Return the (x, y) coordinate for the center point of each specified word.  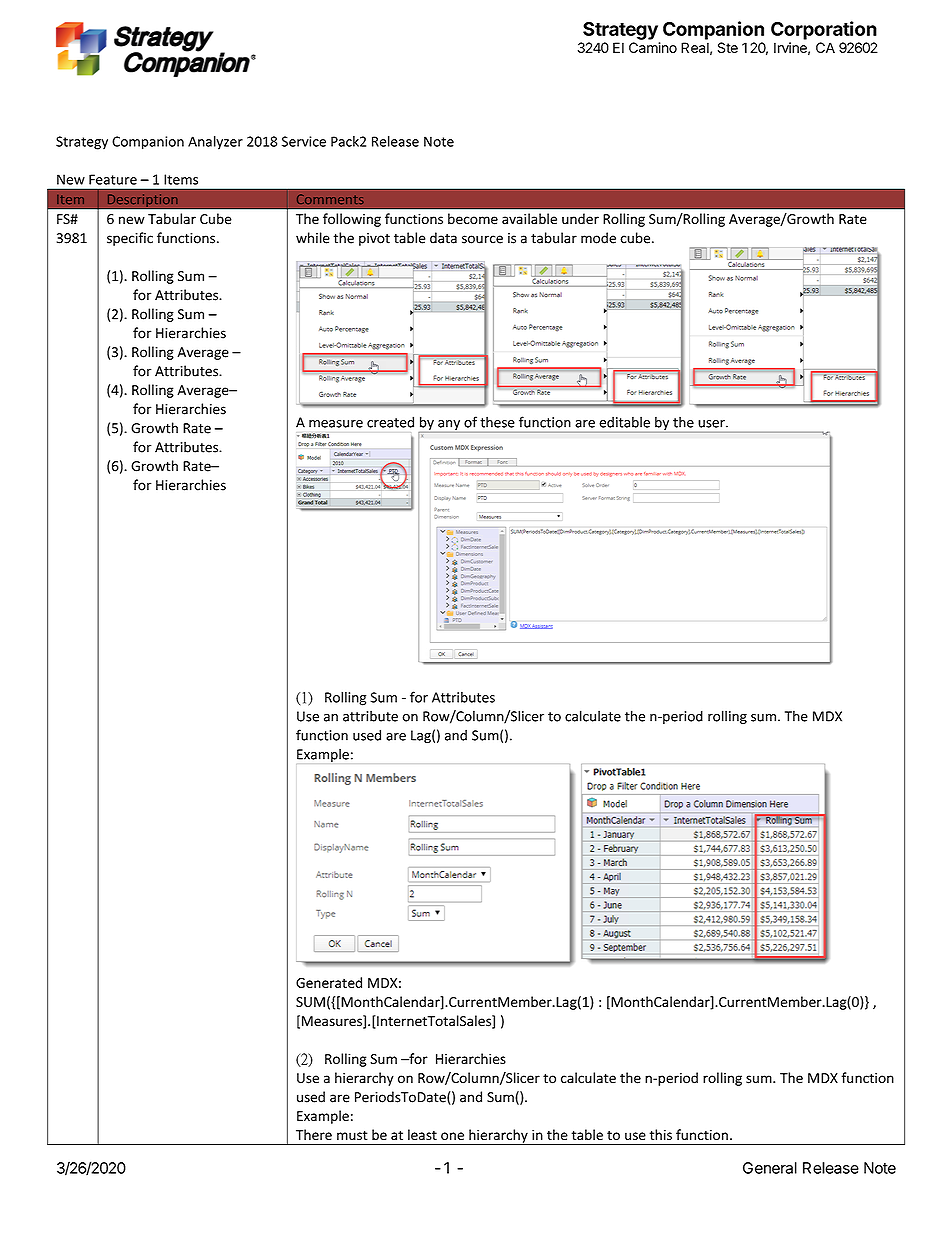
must (352, 1135)
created (390, 422)
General (770, 1168)
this (660, 1134)
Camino (653, 47)
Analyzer (215, 143)
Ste (728, 47)
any (449, 426)
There (314, 1134)
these (497, 422)
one (452, 1136)
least (422, 1134)
